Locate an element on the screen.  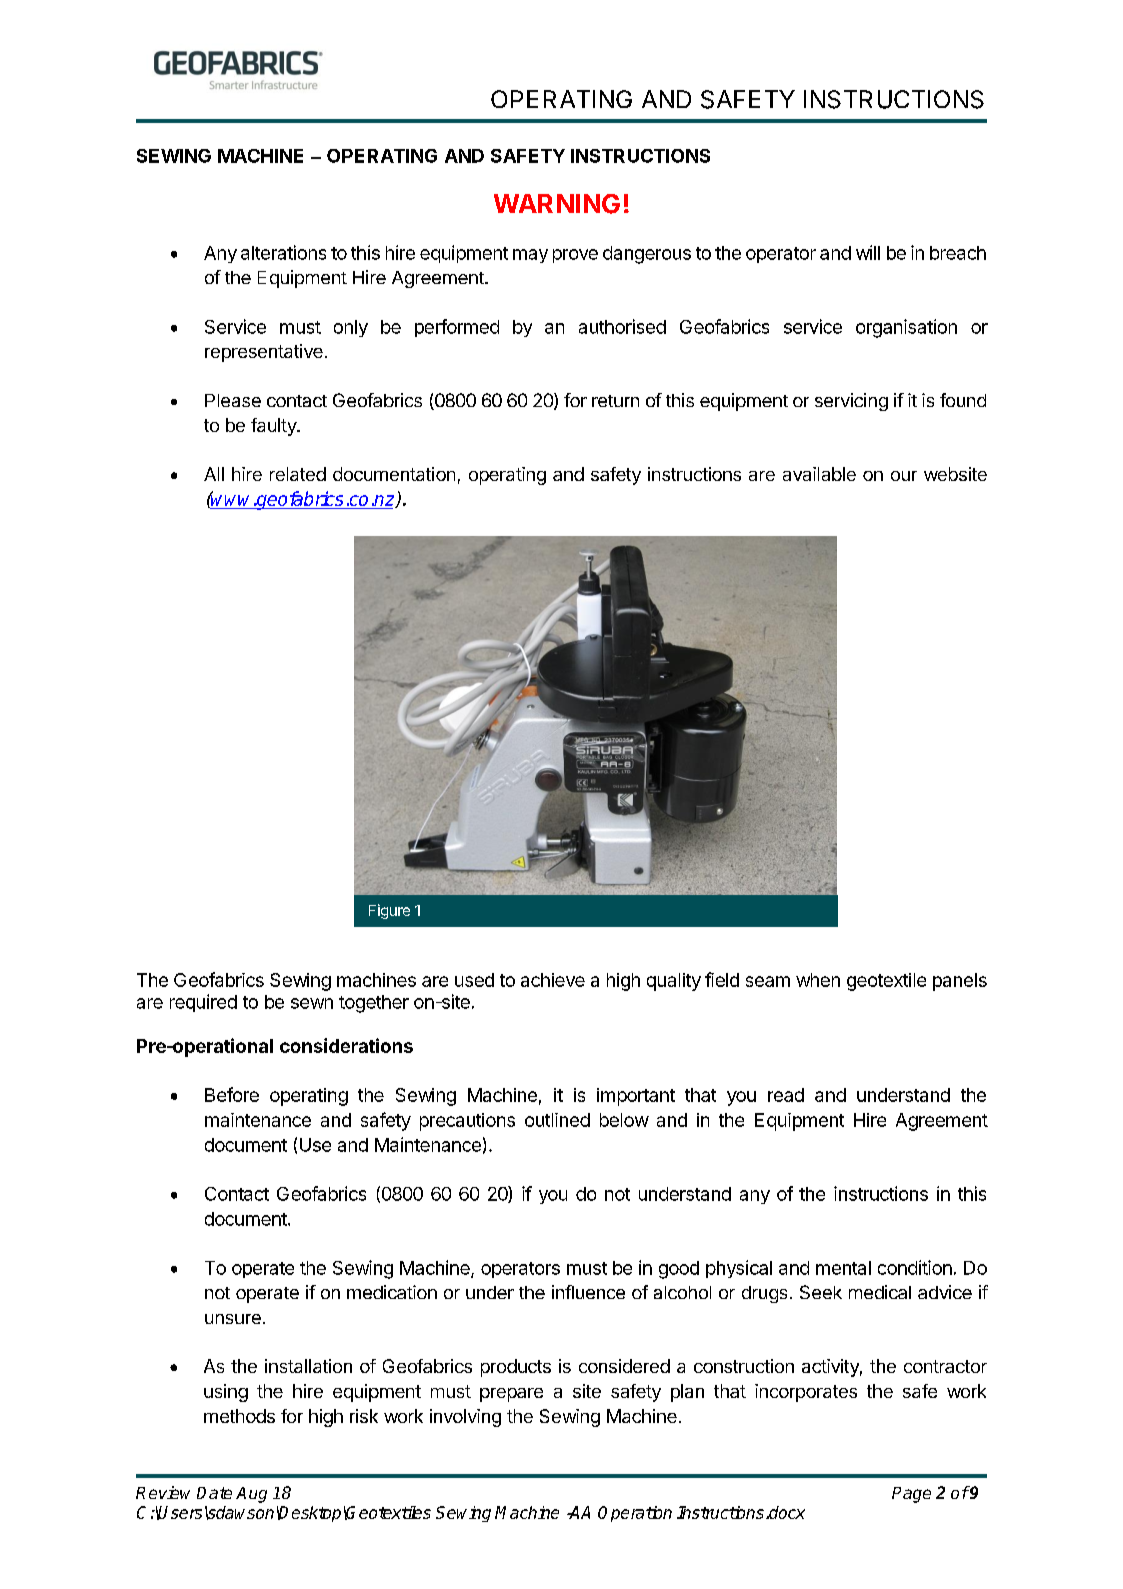
read is located at coordinates (786, 1095).
